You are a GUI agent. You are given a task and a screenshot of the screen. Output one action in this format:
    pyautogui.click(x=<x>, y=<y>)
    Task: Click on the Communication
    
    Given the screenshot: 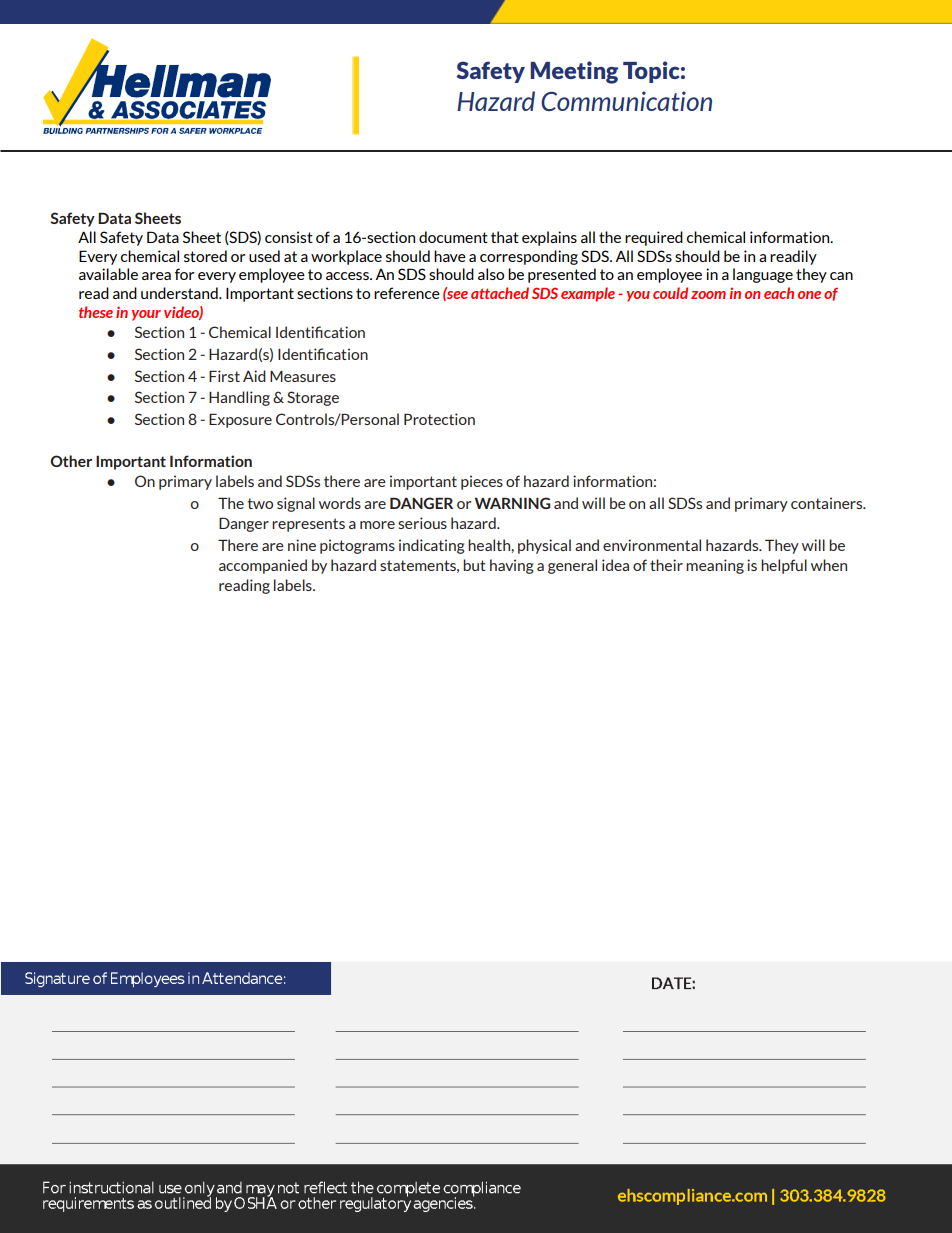 What is the action you would take?
    pyautogui.click(x=626, y=101)
